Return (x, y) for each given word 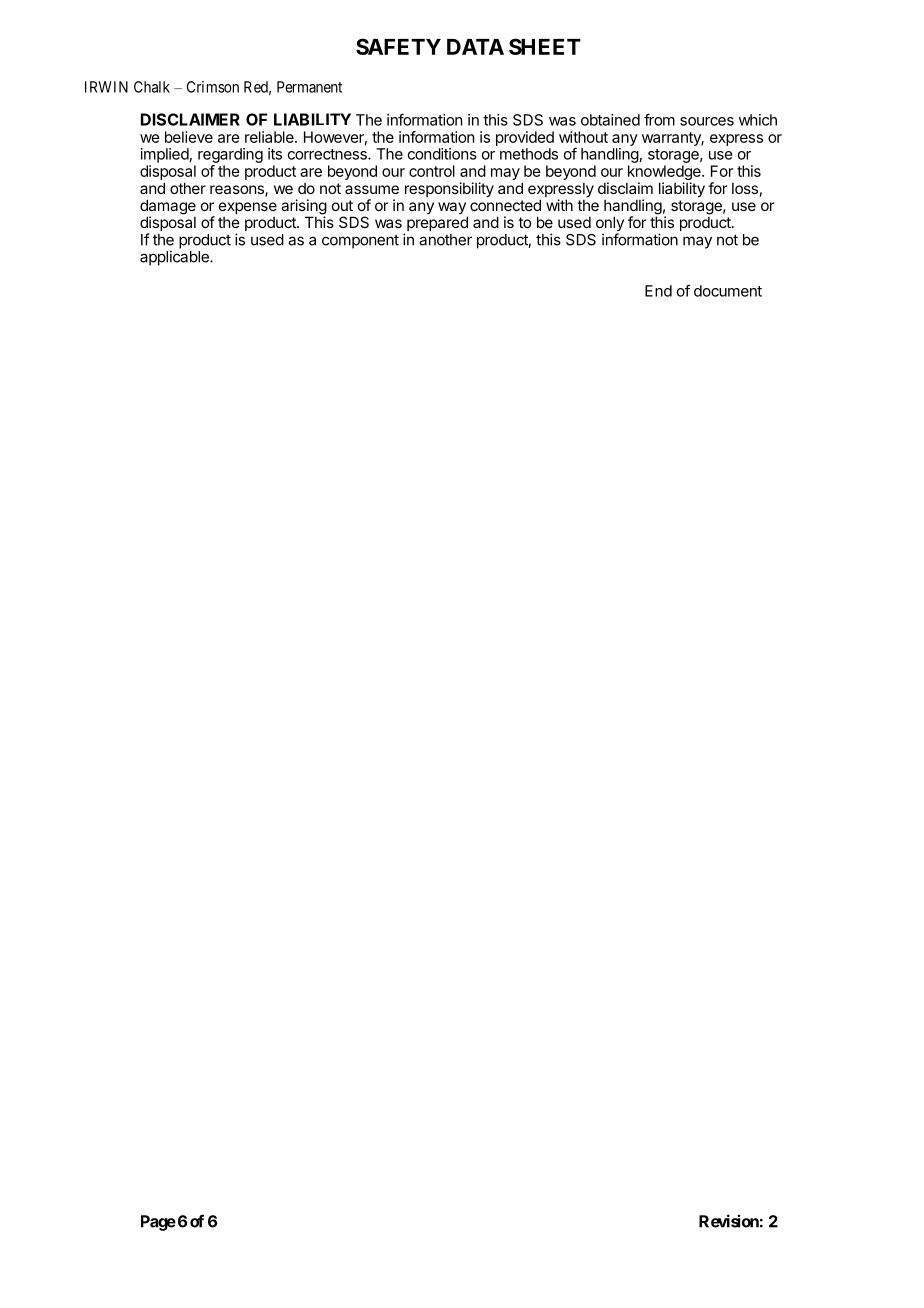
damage (168, 208)
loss (745, 188)
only (610, 225)
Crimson (213, 87)
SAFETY (398, 46)
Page (158, 1223)
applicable (175, 258)
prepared (437, 223)
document (728, 291)
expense (248, 209)
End (658, 291)
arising (304, 208)
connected (505, 205)
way (453, 209)
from (659, 119)
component (360, 242)
